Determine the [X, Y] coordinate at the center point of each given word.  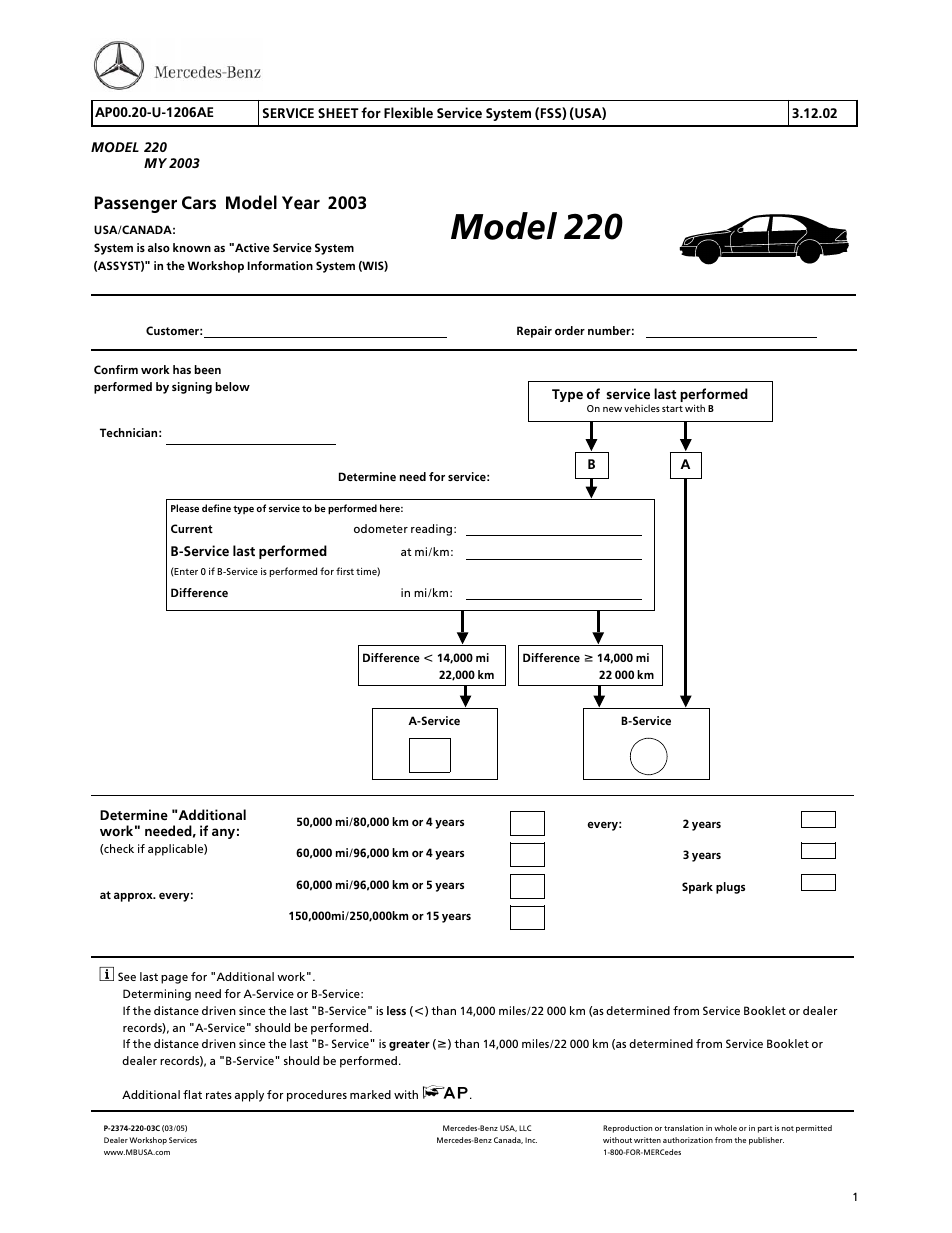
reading [431, 530]
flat [192, 1094]
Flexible [408, 113]
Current [192, 528]
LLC [525, 1128]
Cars [199, 203]
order [570, 331]
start [672, 408]
